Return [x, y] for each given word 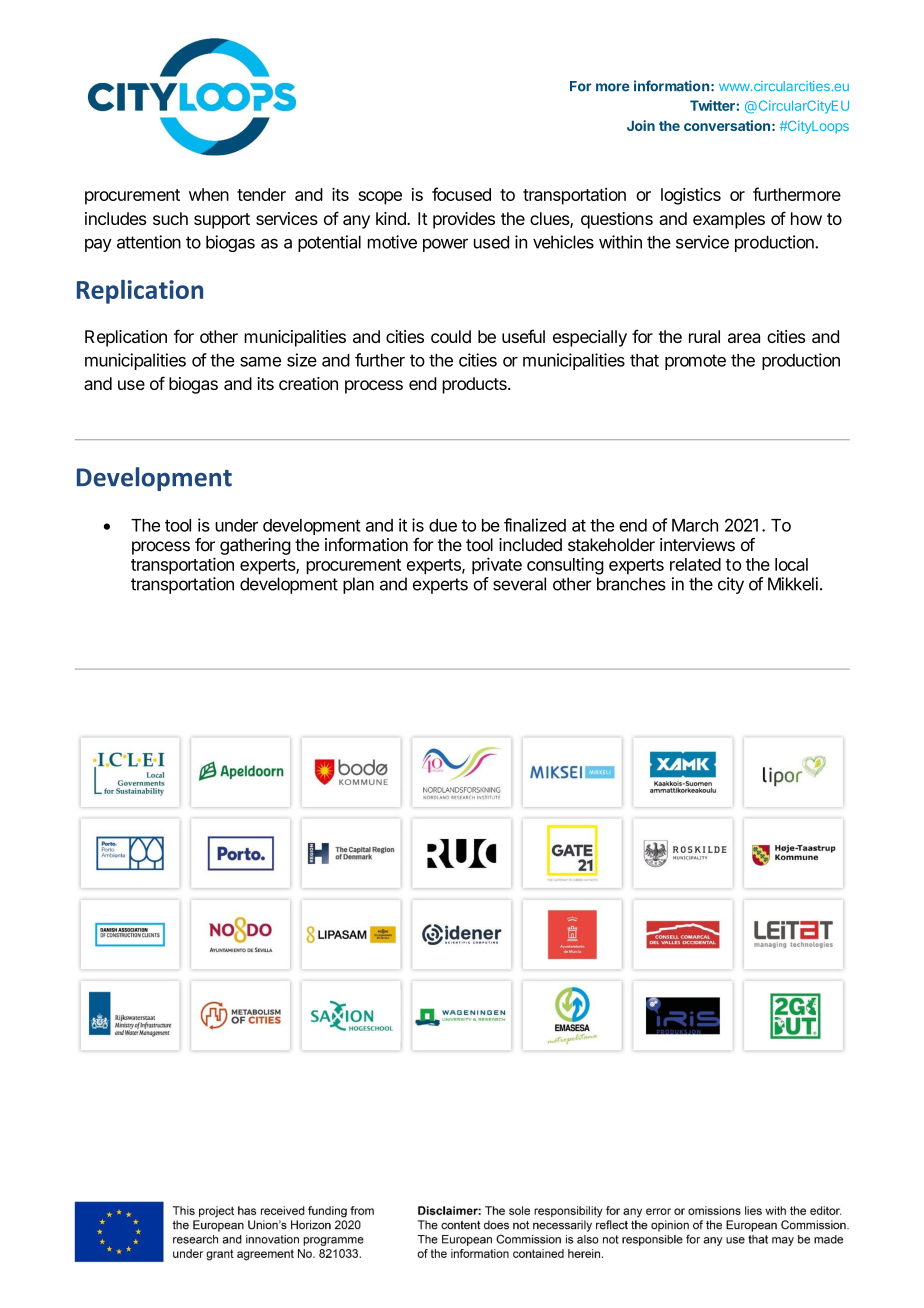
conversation [727, 125]
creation [308, 383]
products [475, 385]
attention [149, 242]
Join [641, 125]
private [497, 566]
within [620, 242]
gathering [255, 546]
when [209, 194]
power [445, 245]
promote [695, 362]
